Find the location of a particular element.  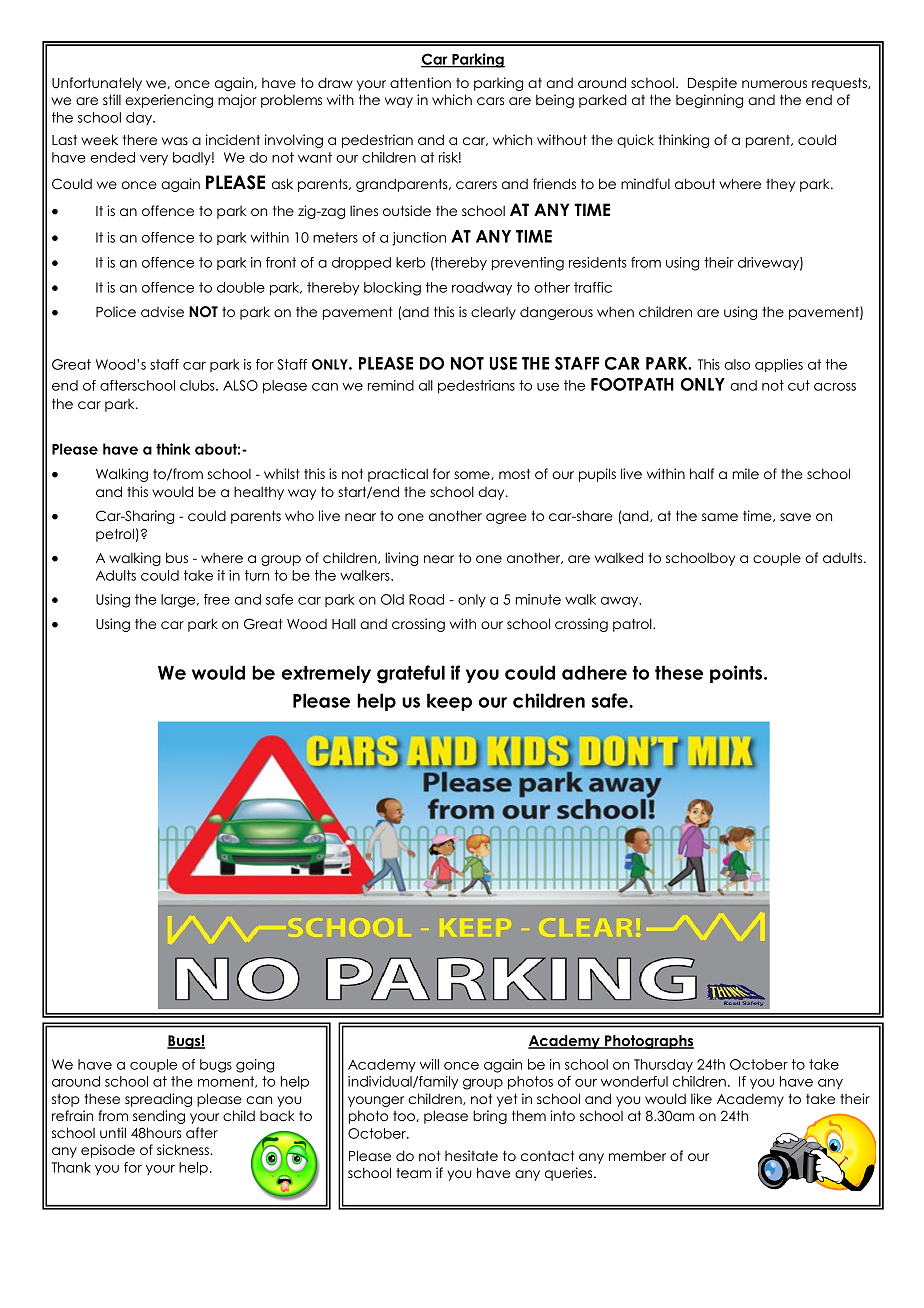

cars is located at coordinates (490, 101).
